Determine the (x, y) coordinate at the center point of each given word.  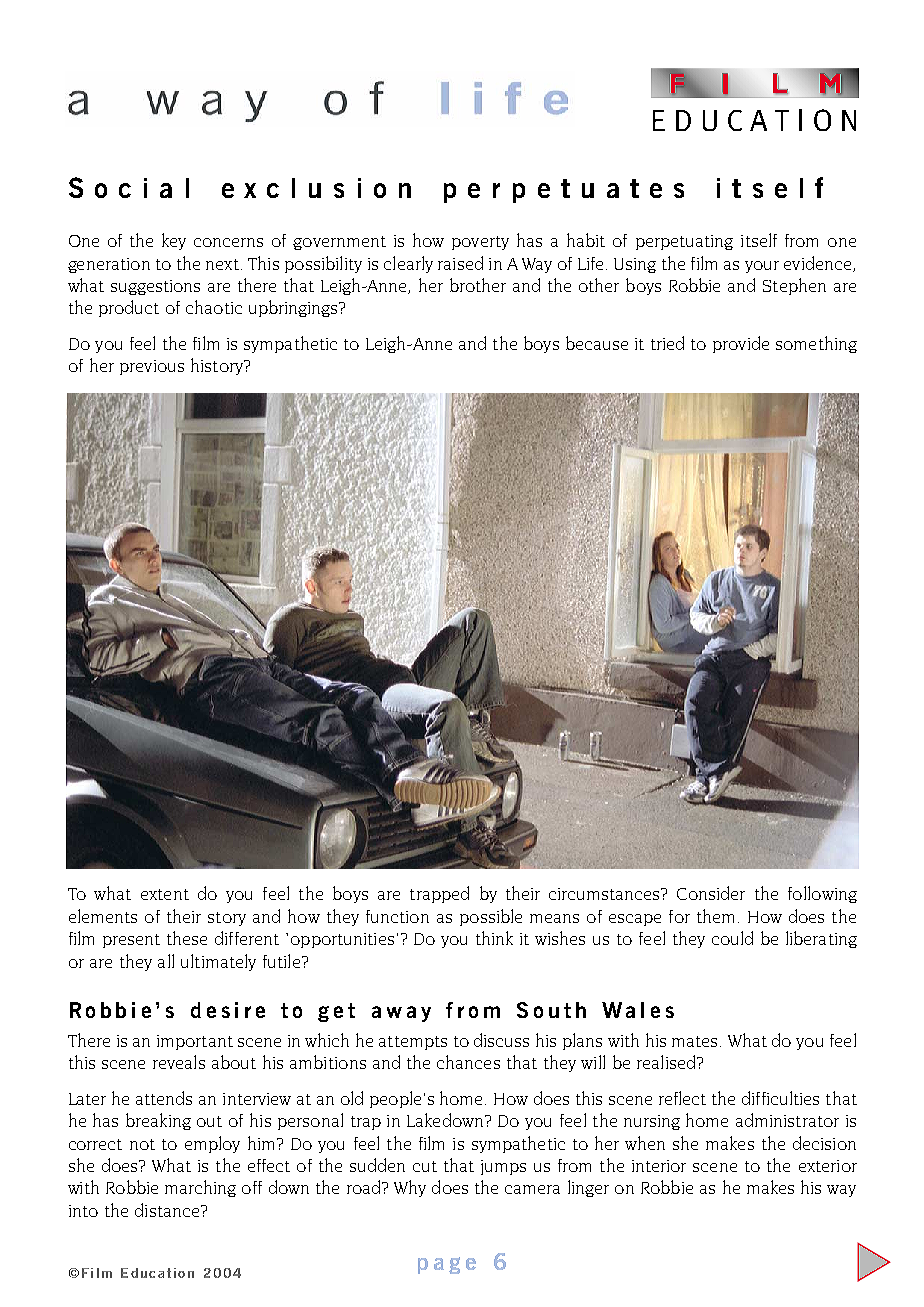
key (174, 241)
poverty (480, 243)
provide (741, 344)
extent (165, 894)
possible (491, 917)
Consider (711, 893)
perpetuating (684, 242)
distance (168, 1210)
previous (152, 367)
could (732, 938)
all (166, 961)
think (494, 938)
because (597, 343)
